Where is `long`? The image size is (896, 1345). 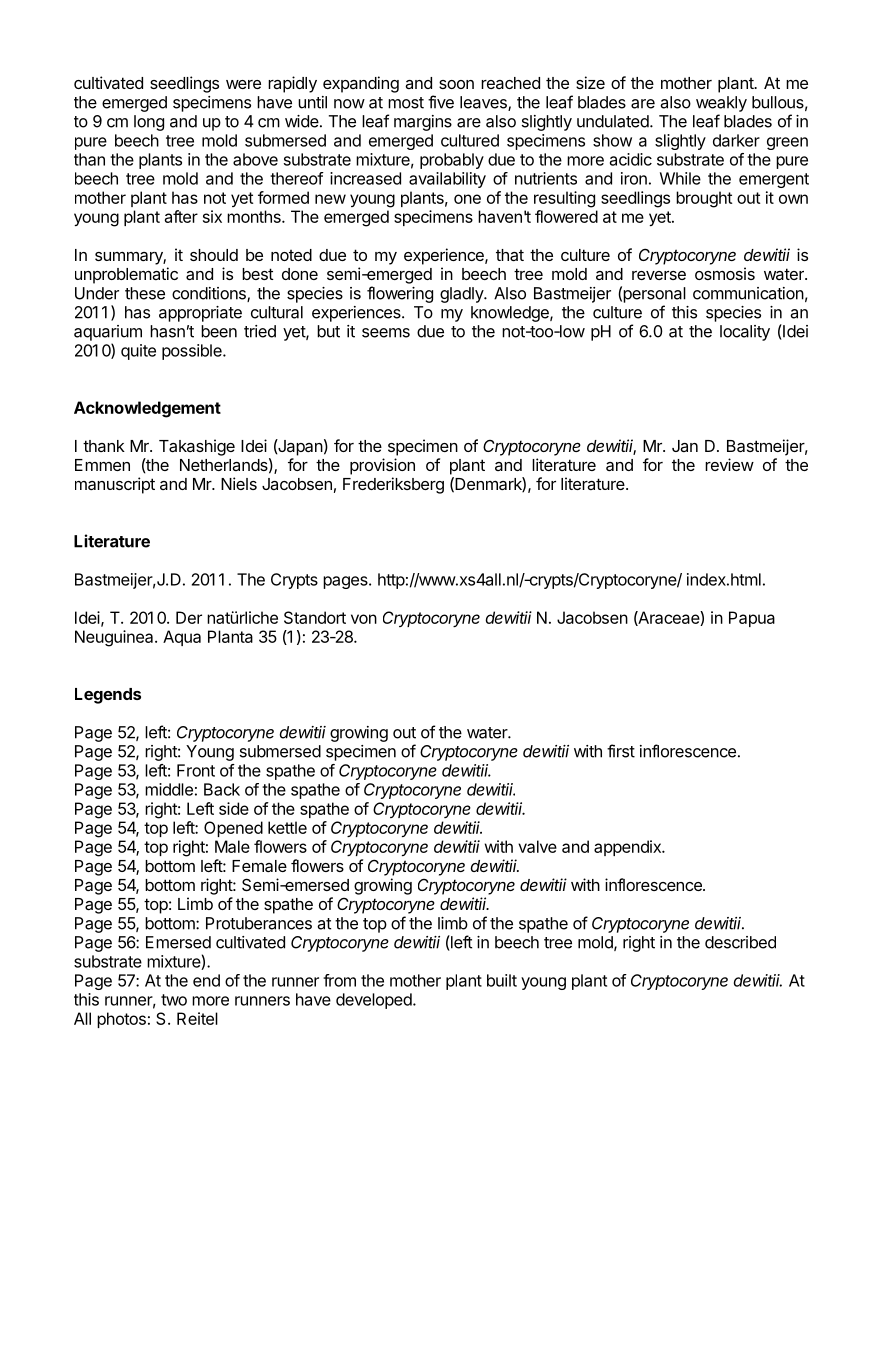 long is located at coordinates (149, 123).
